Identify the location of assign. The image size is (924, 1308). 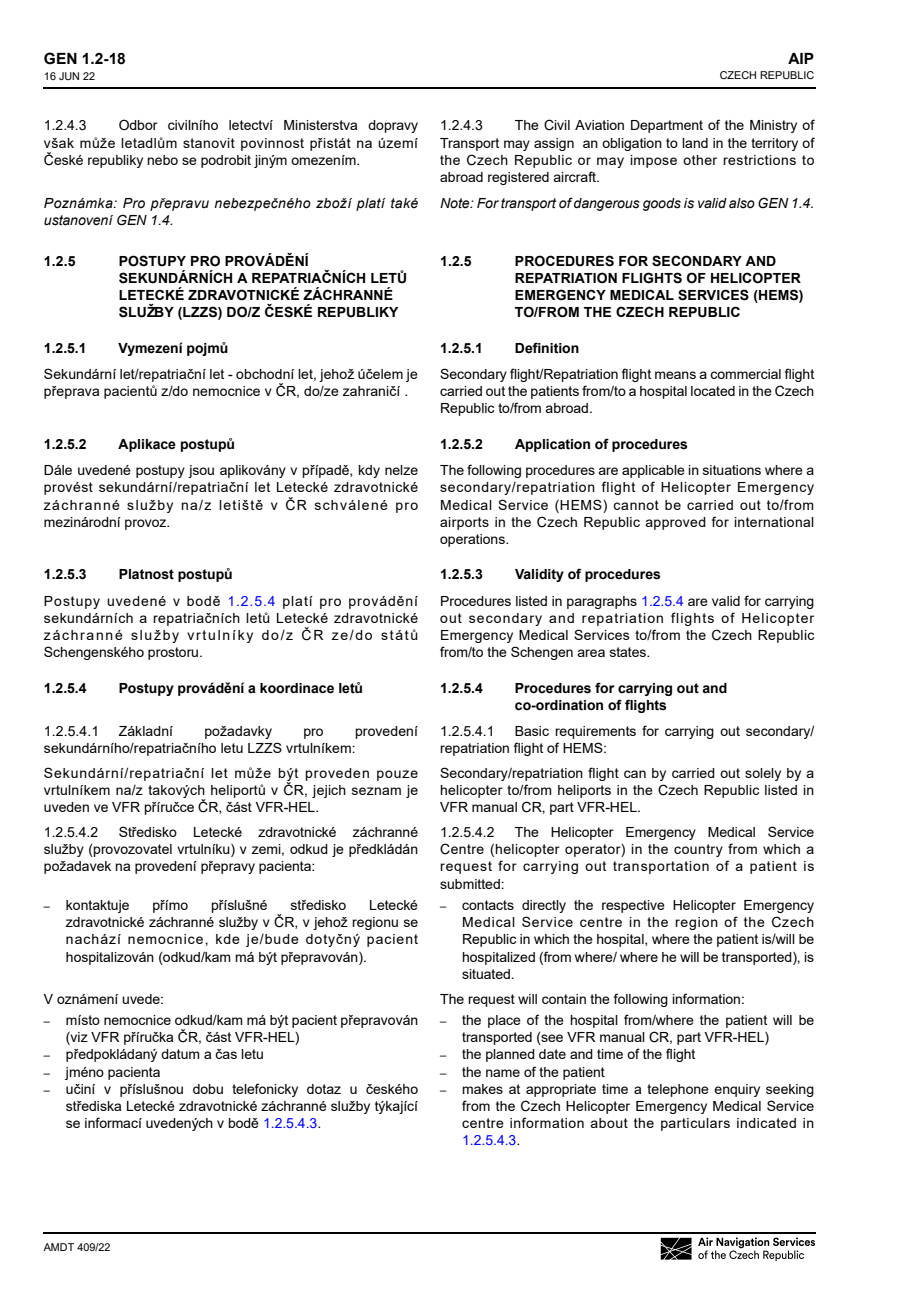
(554, 144).
